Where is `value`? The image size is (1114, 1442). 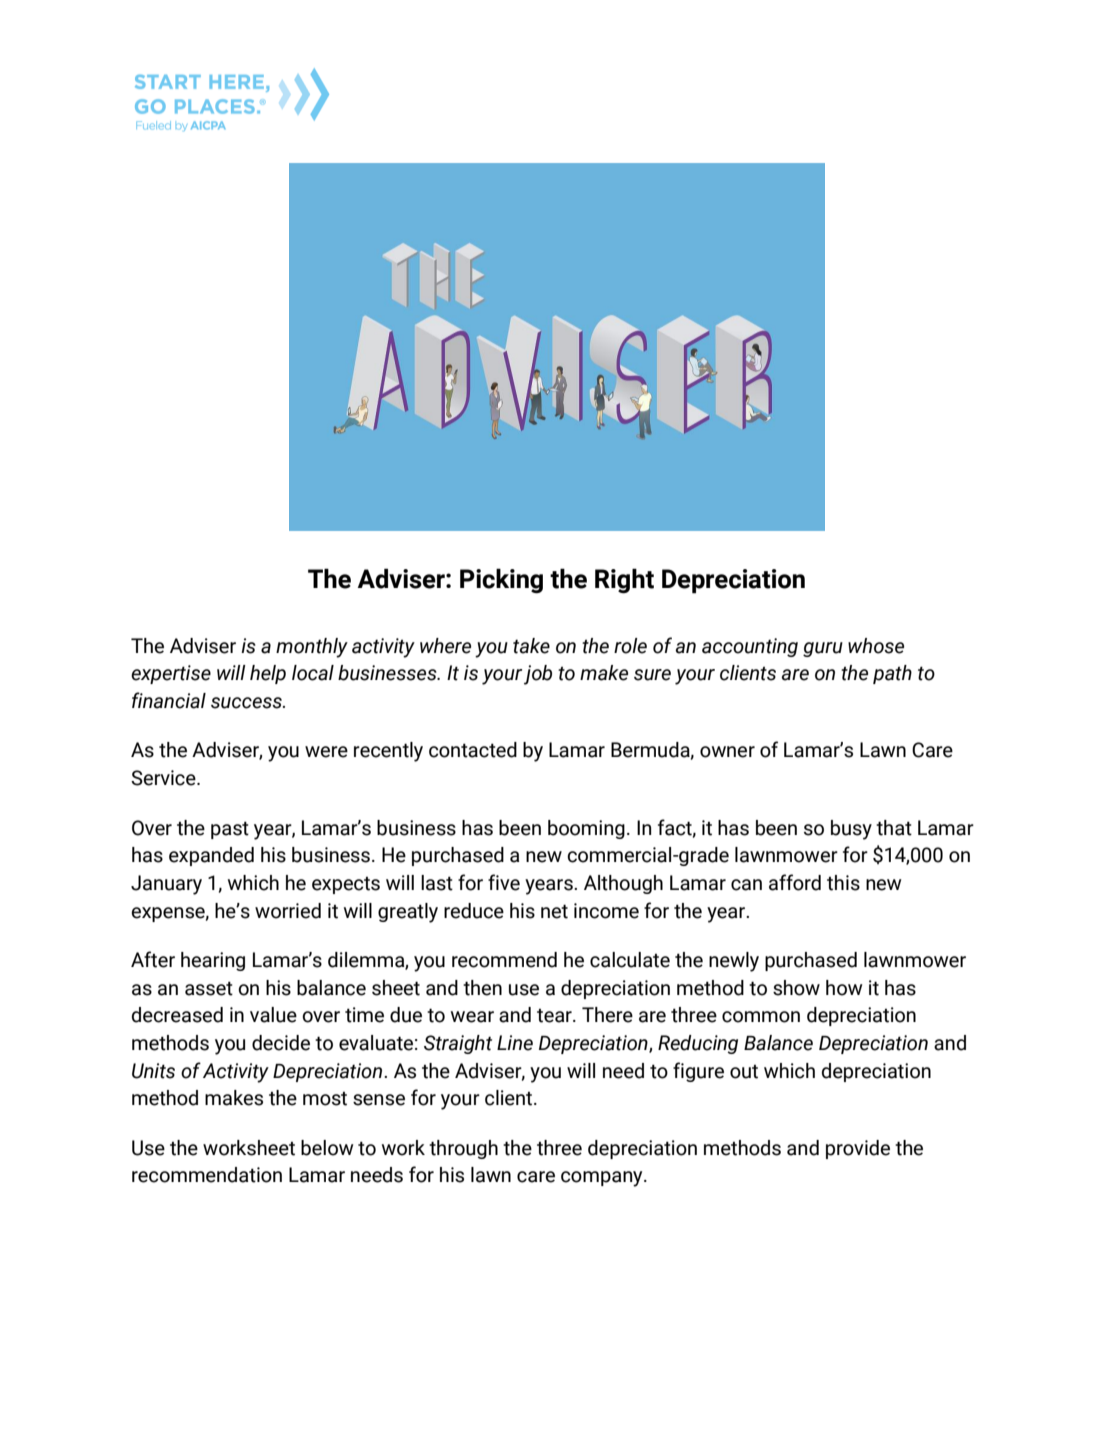 value is located at coordinates (273, 1015).
